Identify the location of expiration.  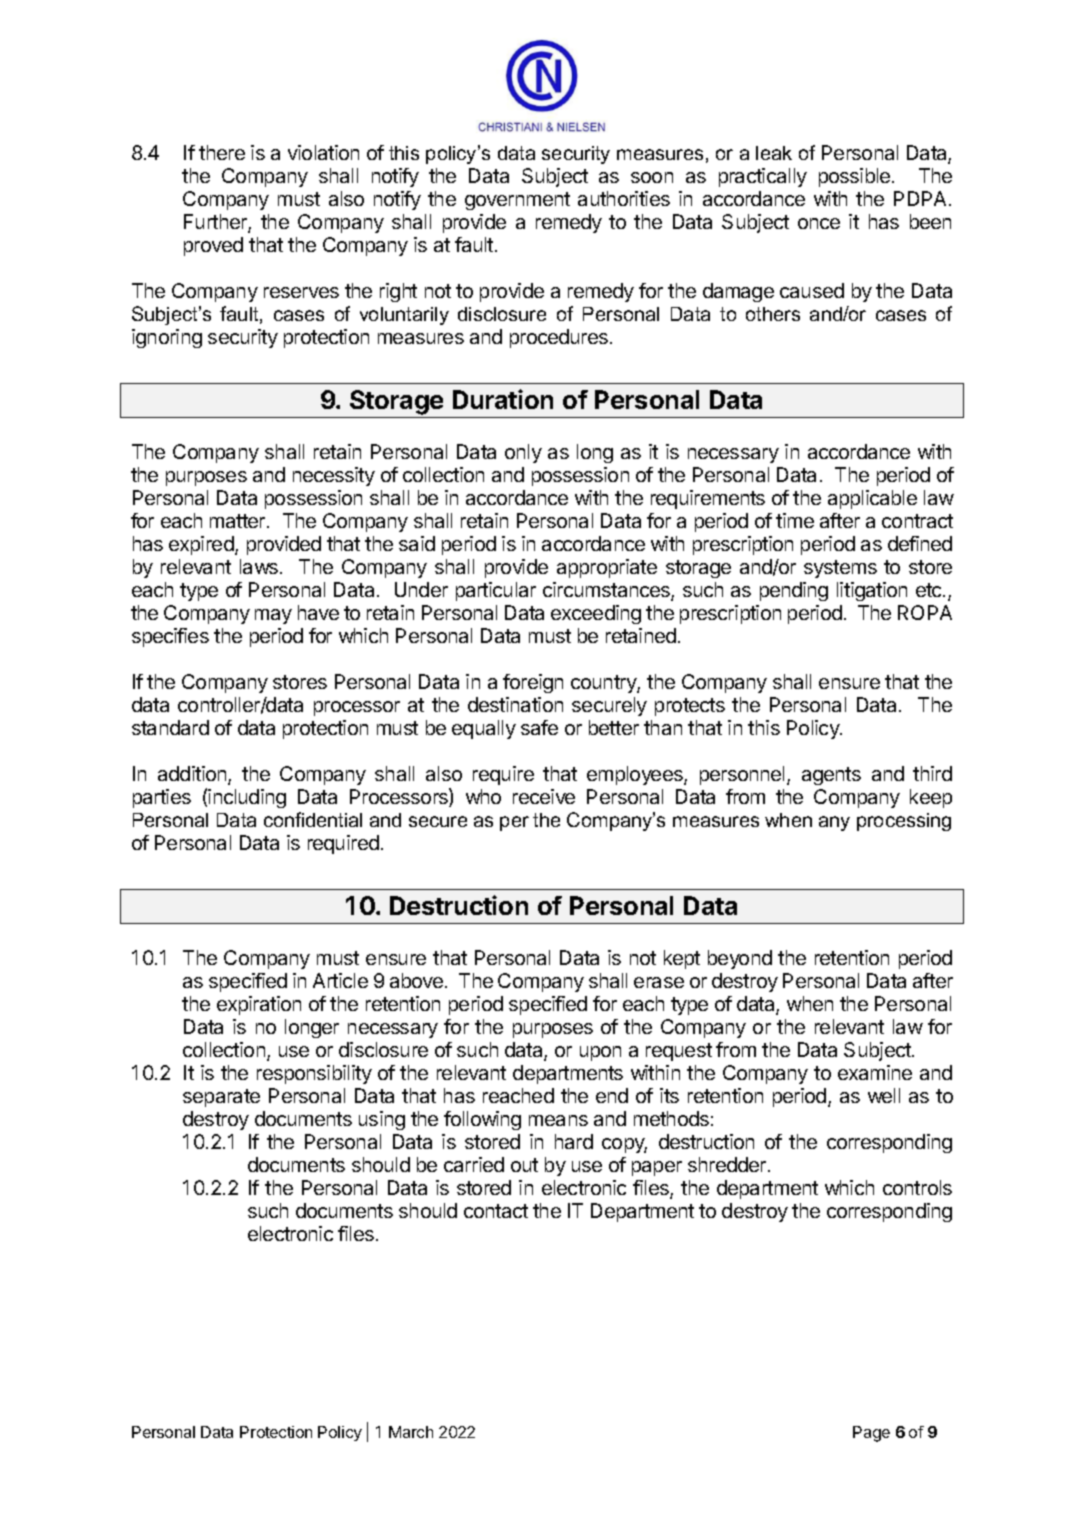
(259, 1005).
